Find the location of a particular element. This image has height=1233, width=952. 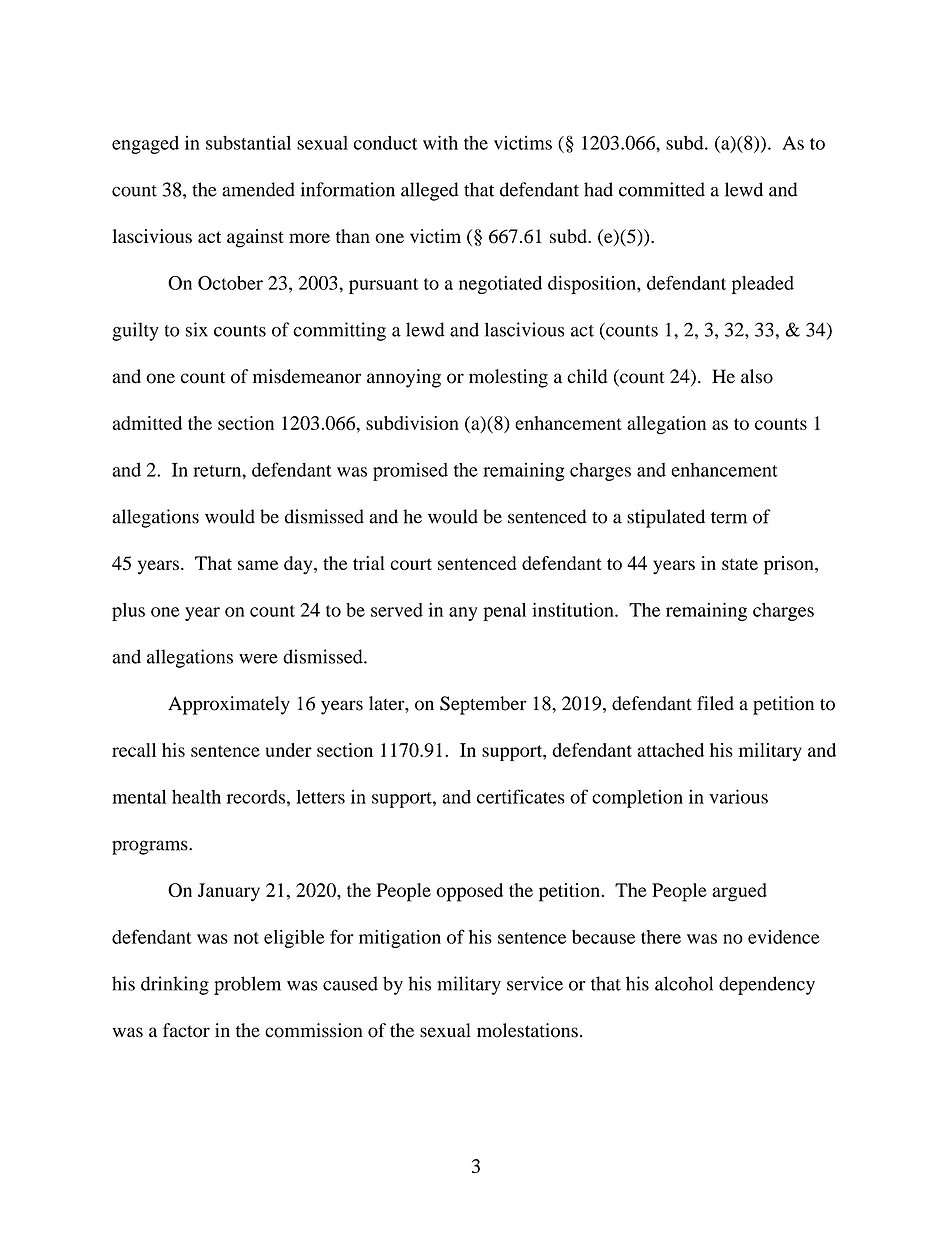

drinking is located at coordinates (175, 985).
